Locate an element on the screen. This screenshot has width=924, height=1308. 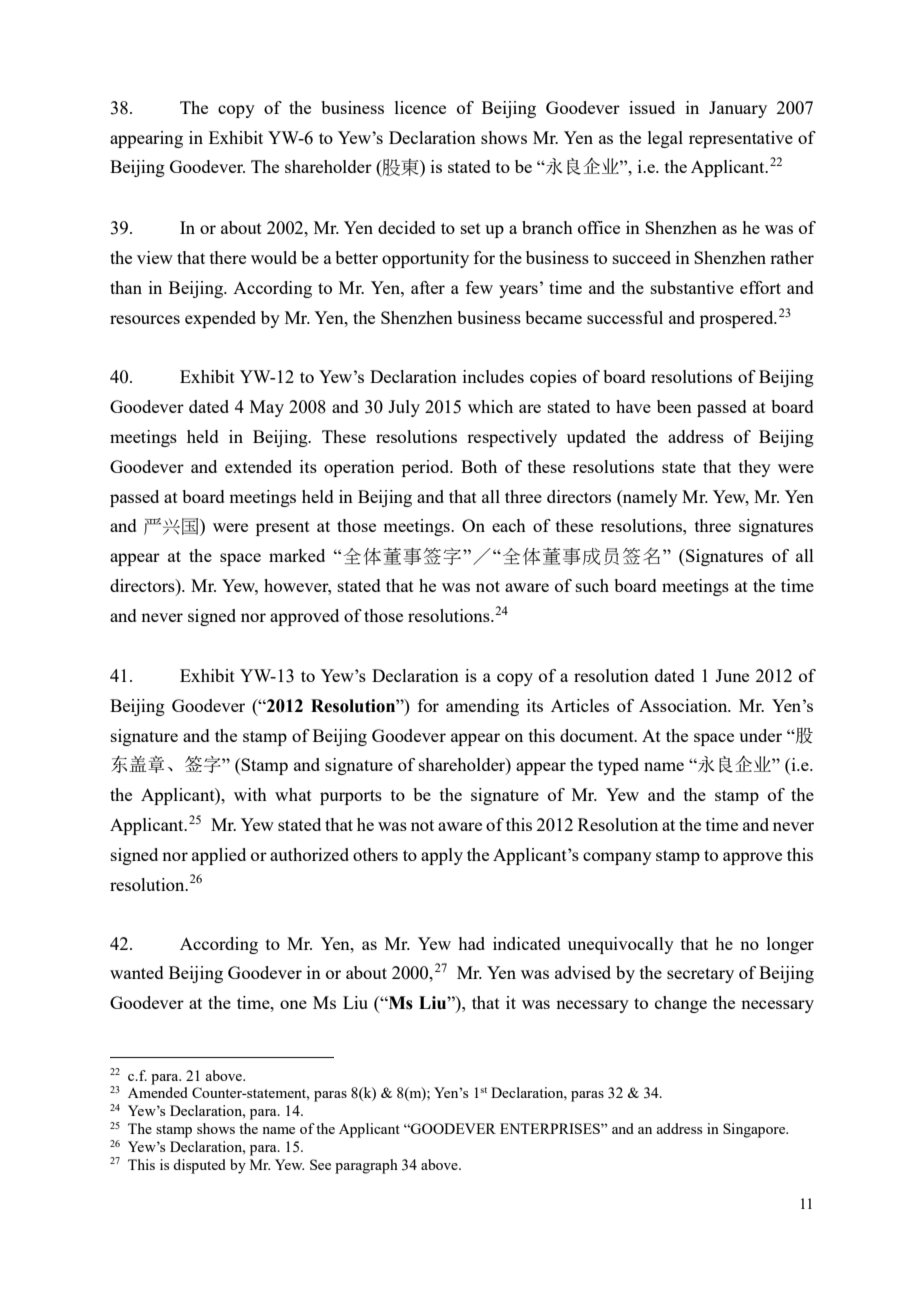
January is located at coordinates (738, 109).
